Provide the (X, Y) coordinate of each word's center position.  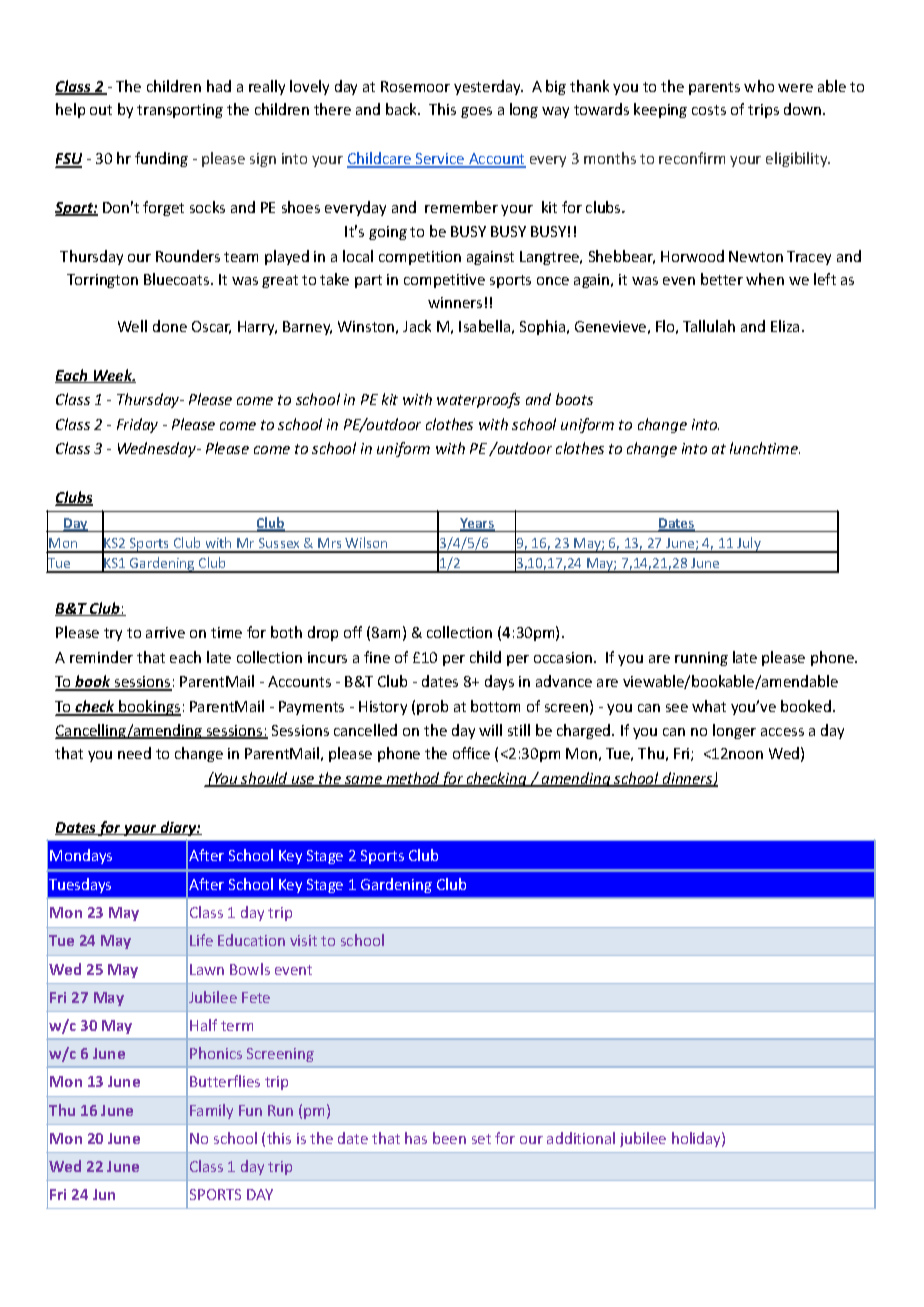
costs (709, 110)
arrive (165, 632)
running (701, 659)
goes (476, 112)
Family (211, 1111)
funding (161, 159)
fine (377, 657)
